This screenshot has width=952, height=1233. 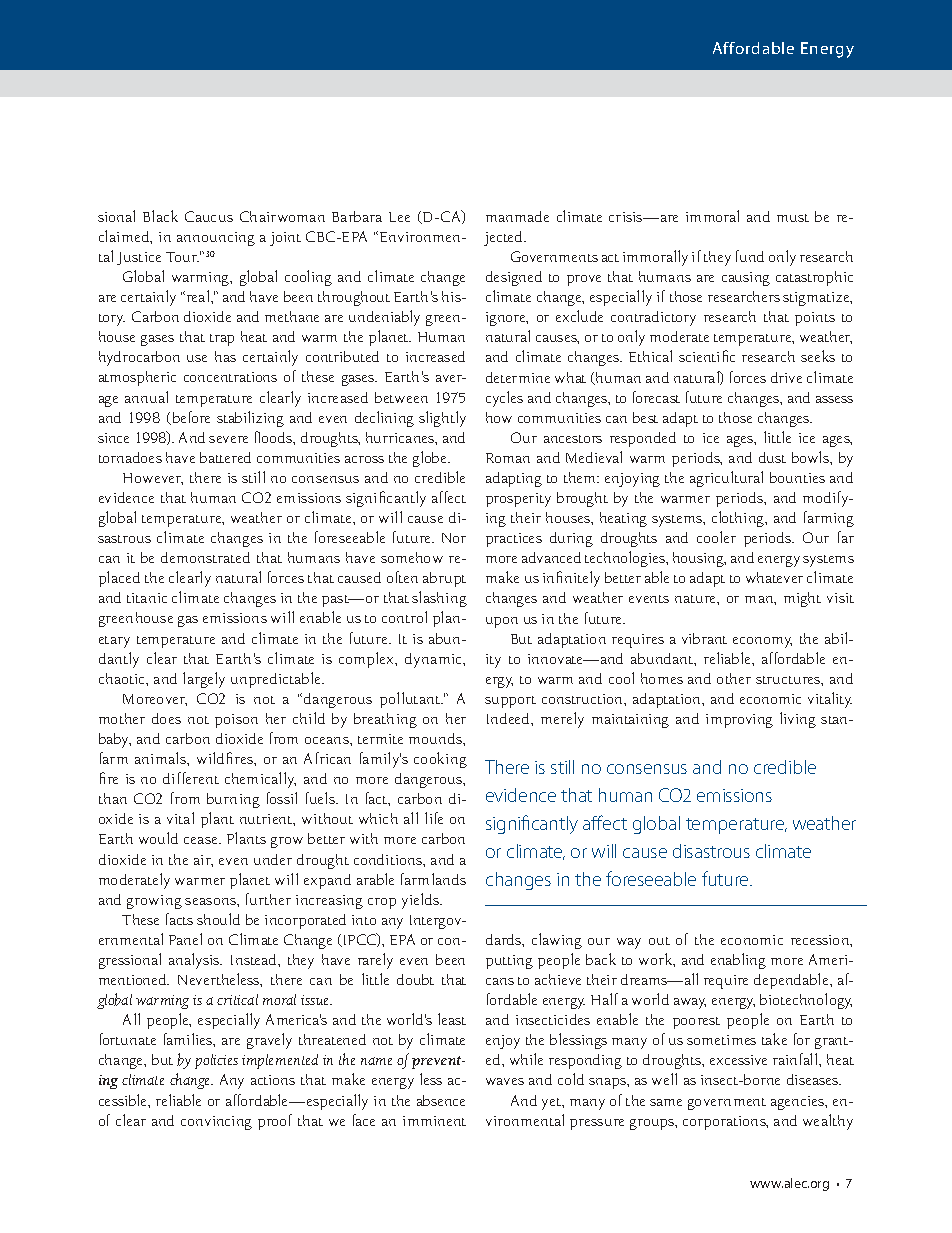 I want to click on convincing, so click(x=216, y=1123).
